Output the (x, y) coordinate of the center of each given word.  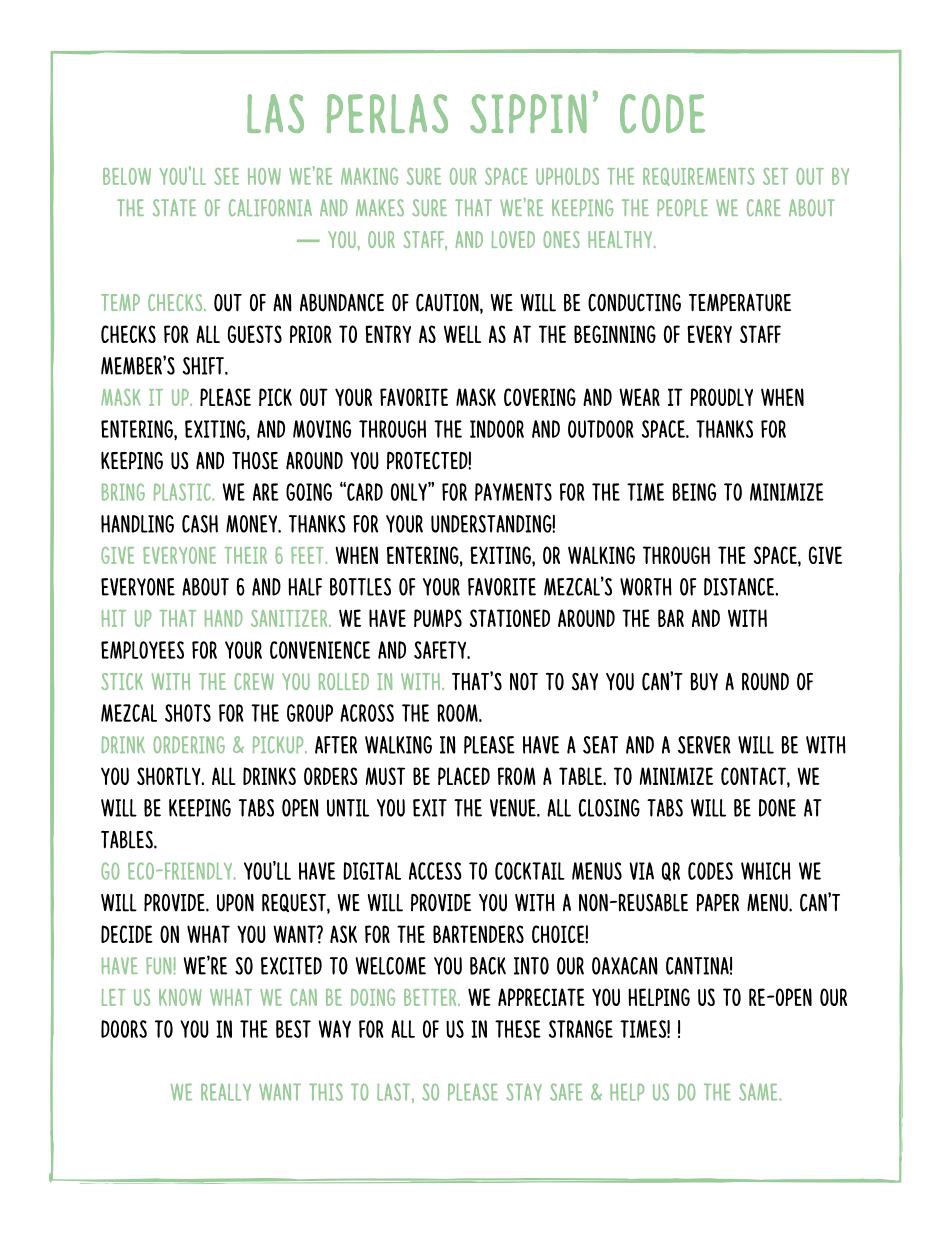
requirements (698, 177)
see (226, 176)
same (759, 1092)
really (226, 1092)
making (369, 176)
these (518, 1029)
